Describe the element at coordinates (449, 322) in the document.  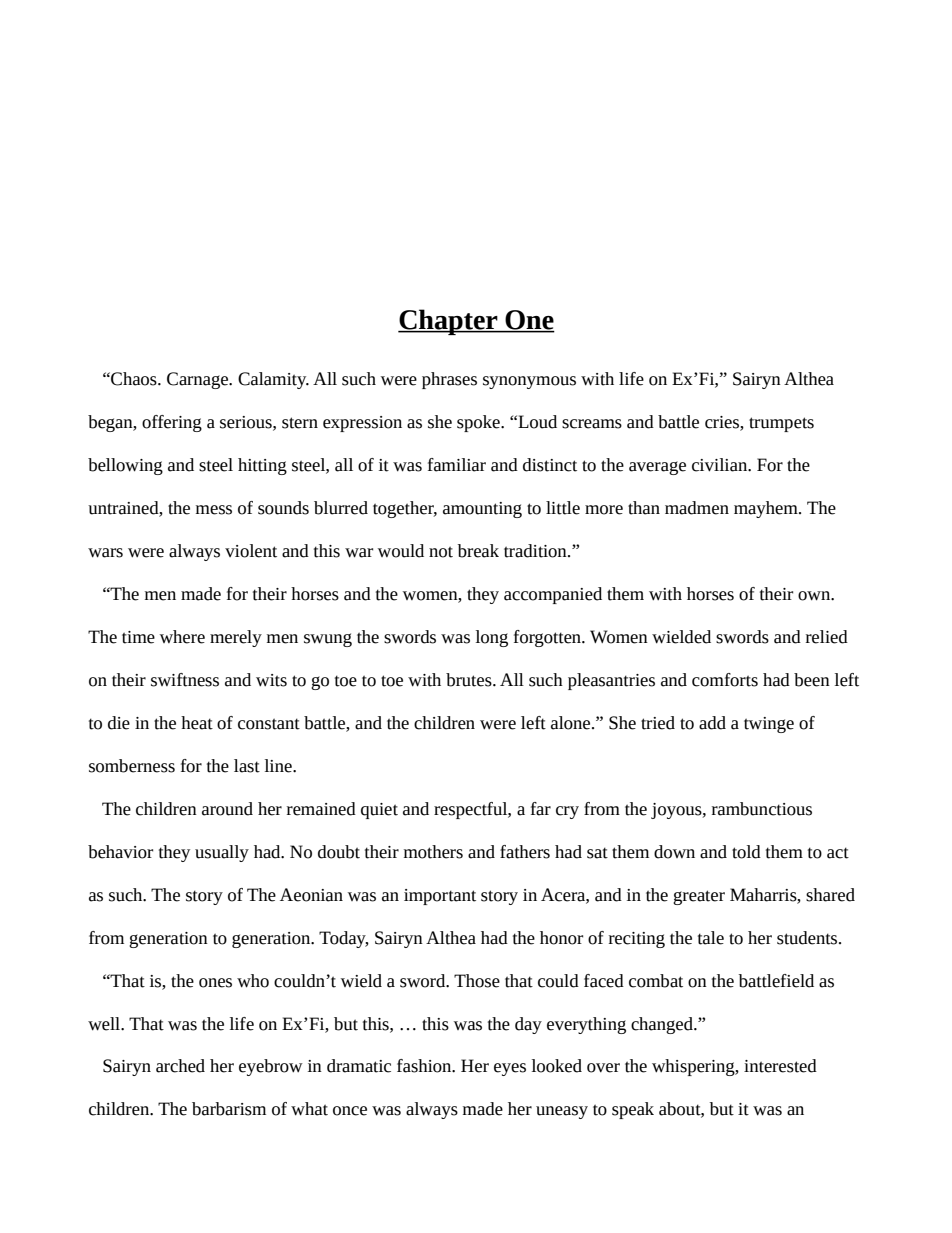
I see `Chapter` at that location.
